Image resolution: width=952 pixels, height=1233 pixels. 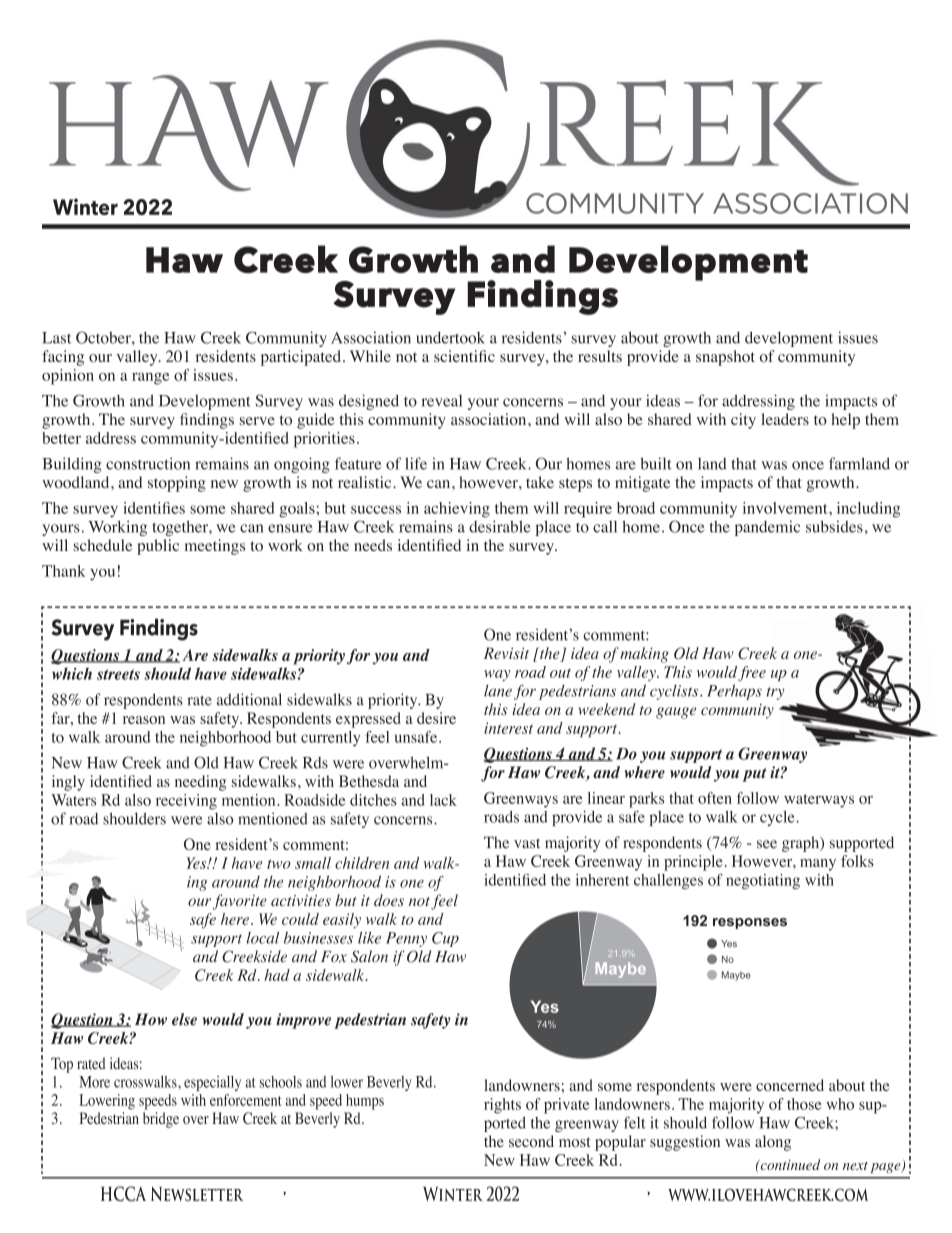 I want to click on Newsletter, so click(x=197, y=1194).
